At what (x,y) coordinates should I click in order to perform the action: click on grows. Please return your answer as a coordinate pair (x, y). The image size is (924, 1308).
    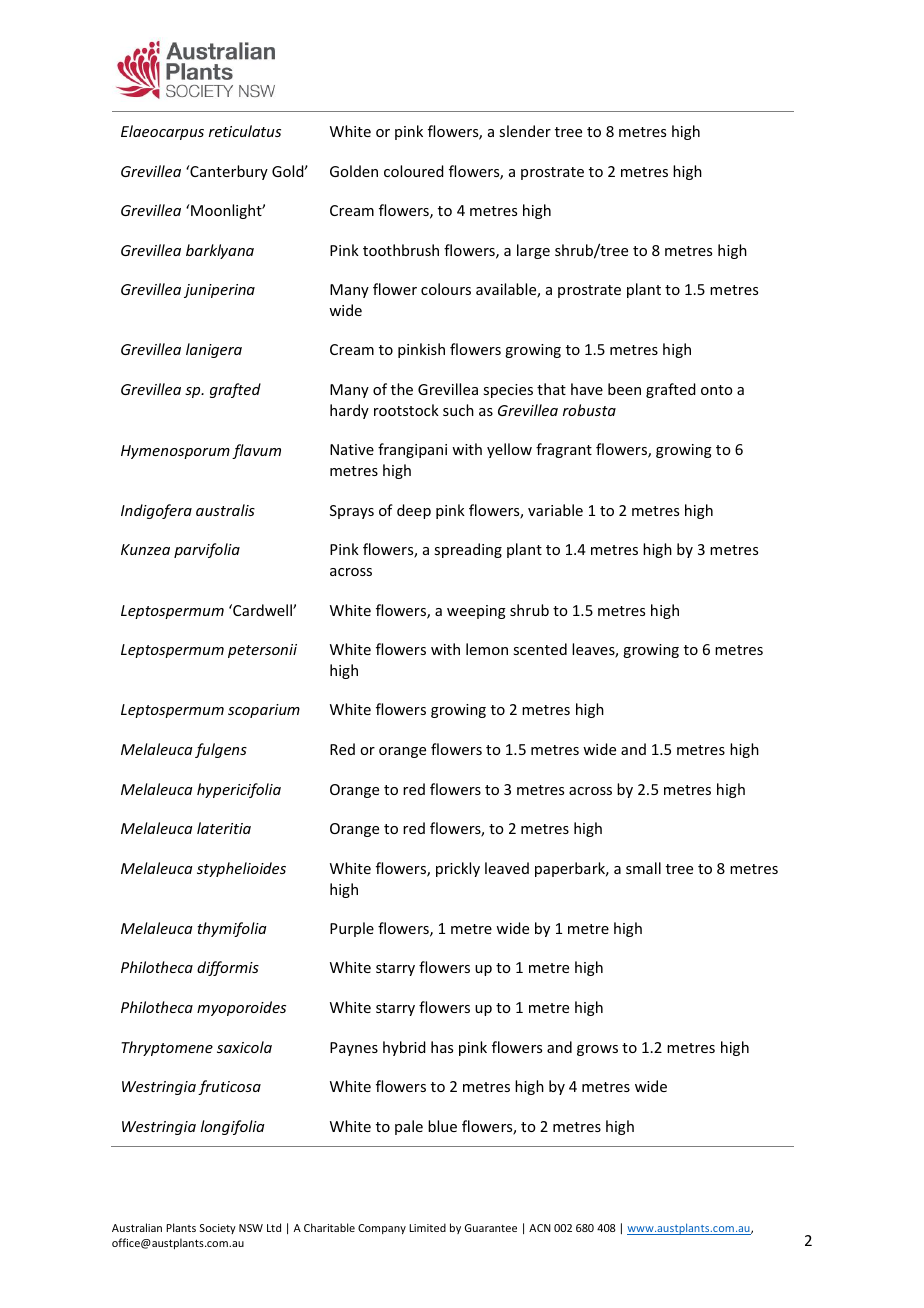
    Looking at the image, I should click on (597, 1050).
